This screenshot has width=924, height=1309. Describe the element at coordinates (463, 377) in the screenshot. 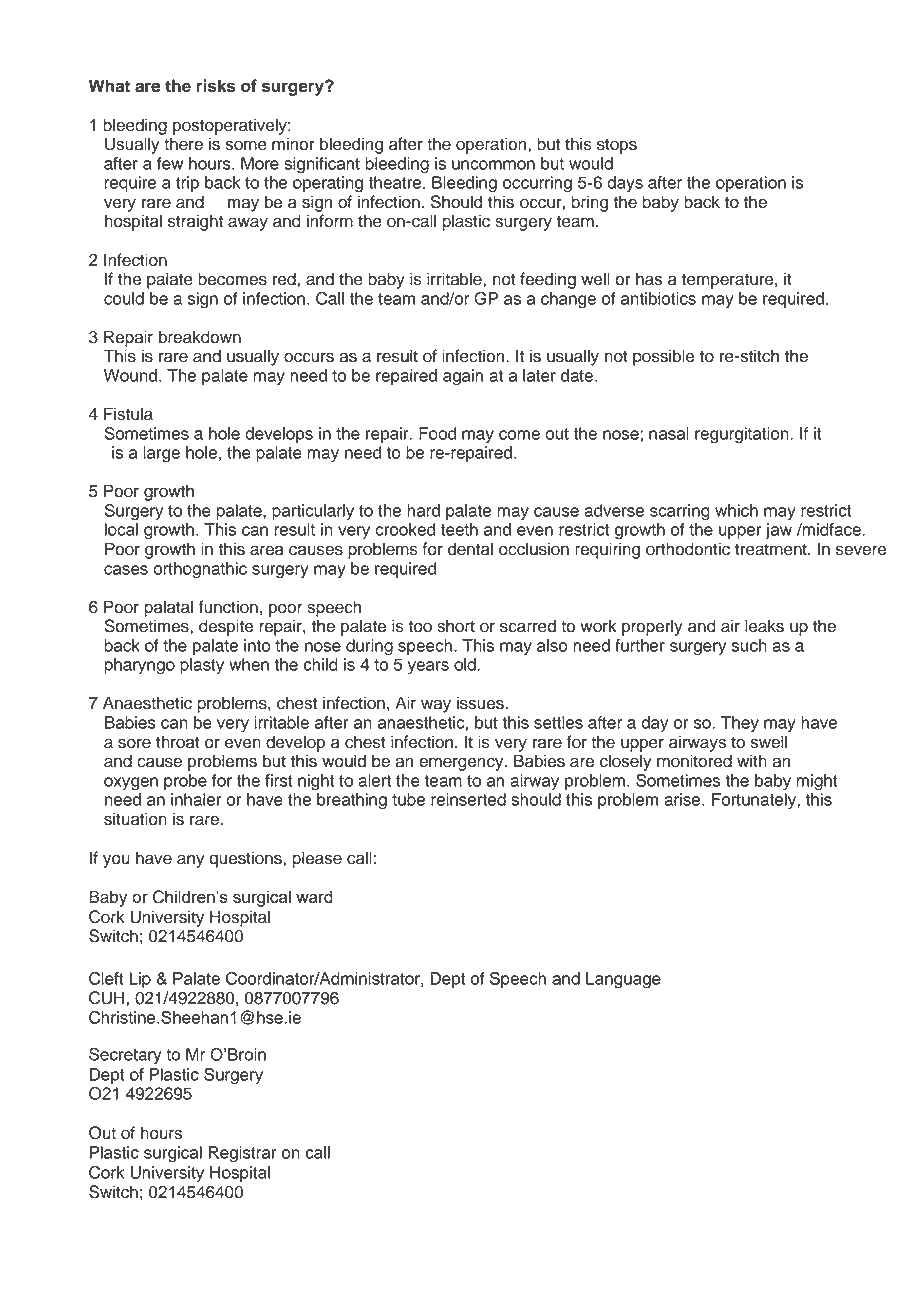

I see `again` at that location.
